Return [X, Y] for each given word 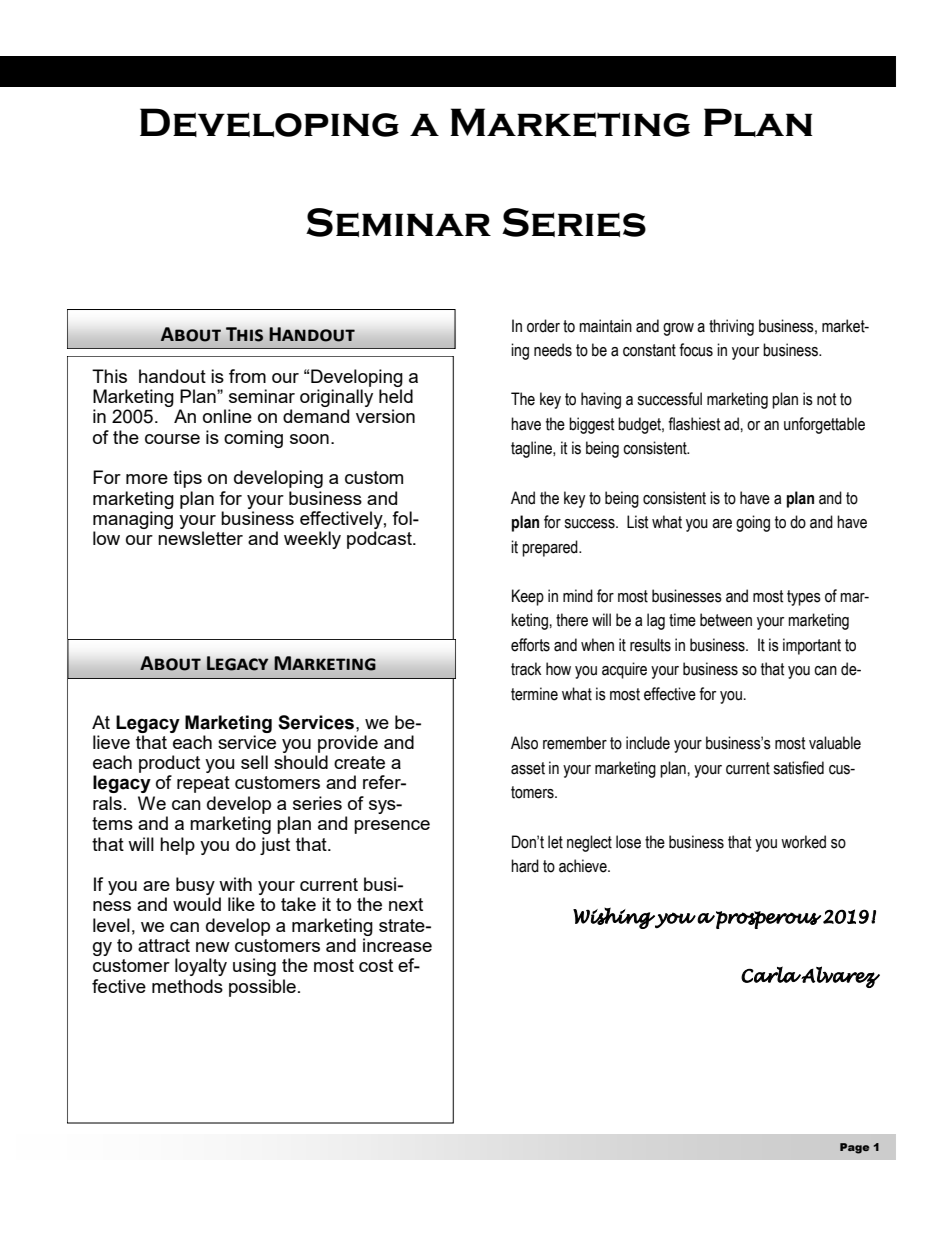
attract [164, 945]
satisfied [798, 768]
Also [524, 743]
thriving [731, 327]
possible [262, 988]
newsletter [200, 538]
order [543, 326]
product [169, 764]
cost [376, 965]
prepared [551, 548]
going [753, 523]
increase [397, 945]
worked [803, 842]
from [247, 376]
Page [854, 1148]
